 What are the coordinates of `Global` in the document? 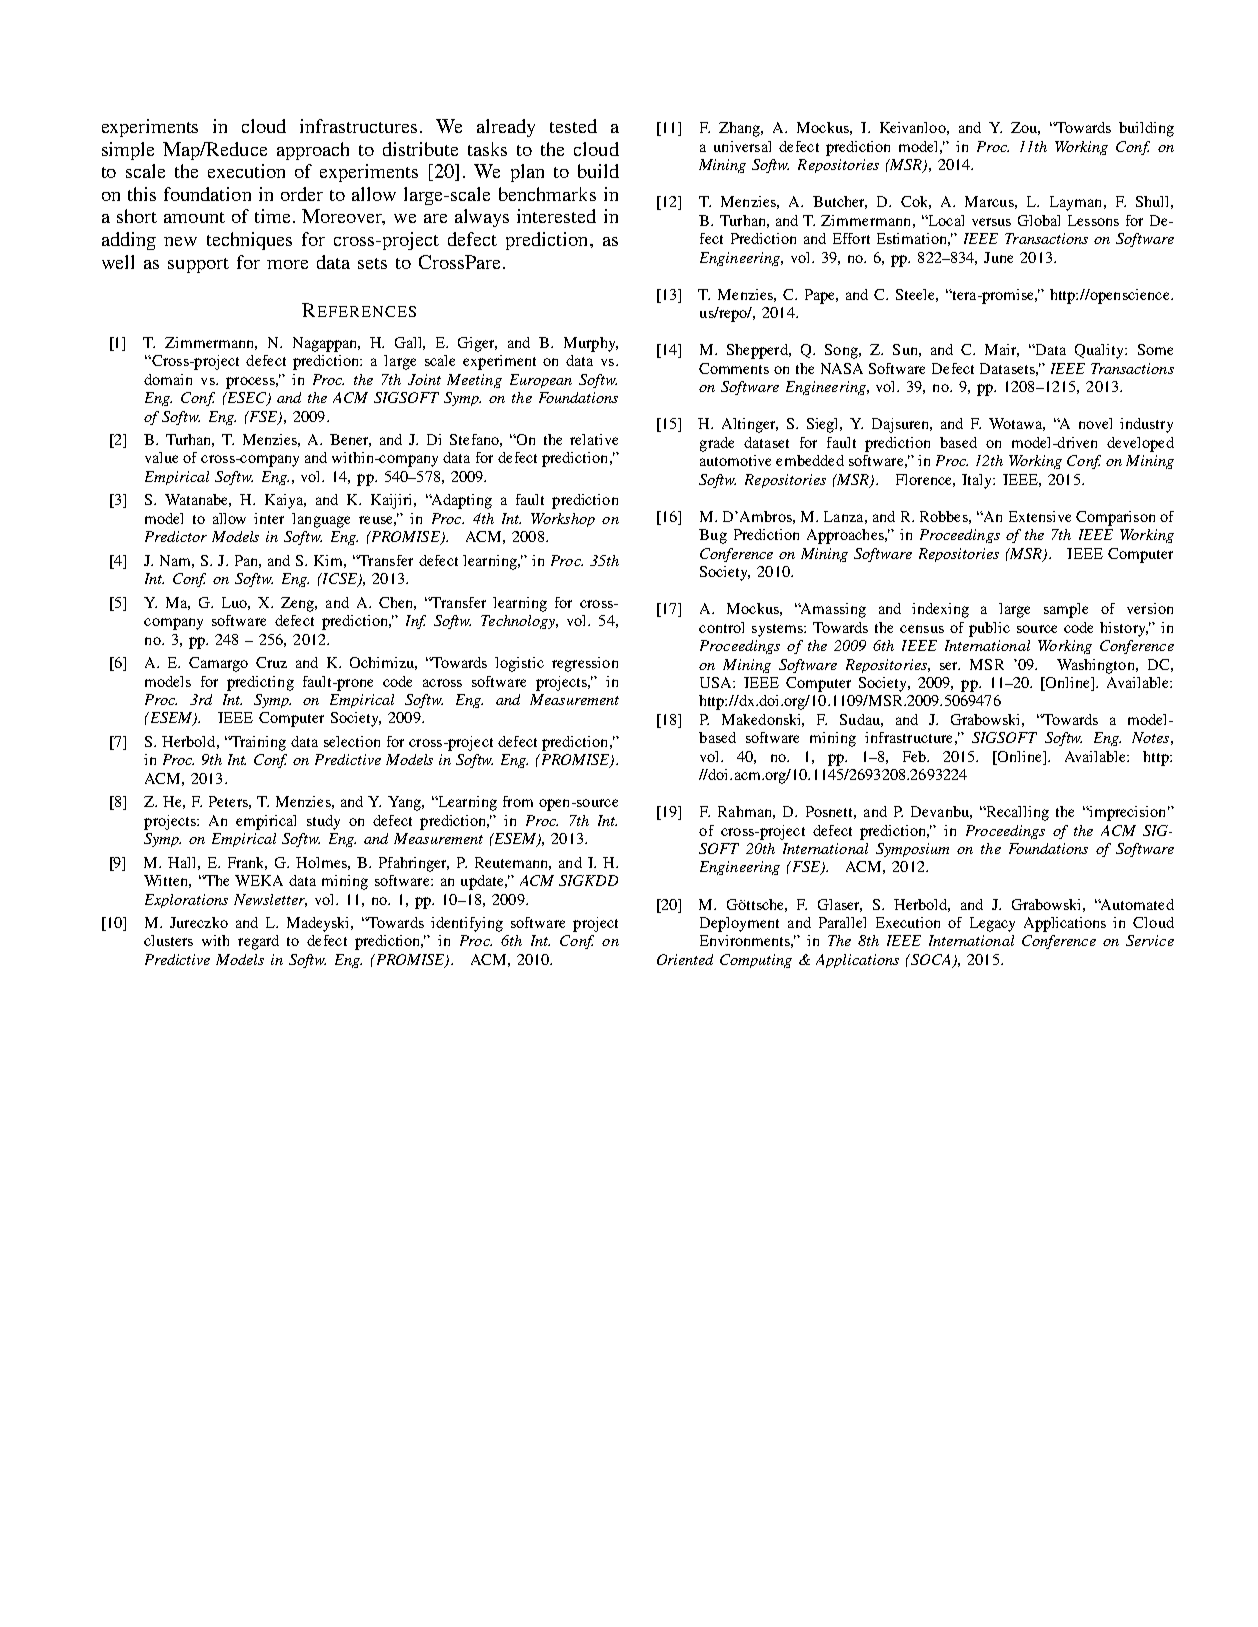 It's located at (1039, 220).
